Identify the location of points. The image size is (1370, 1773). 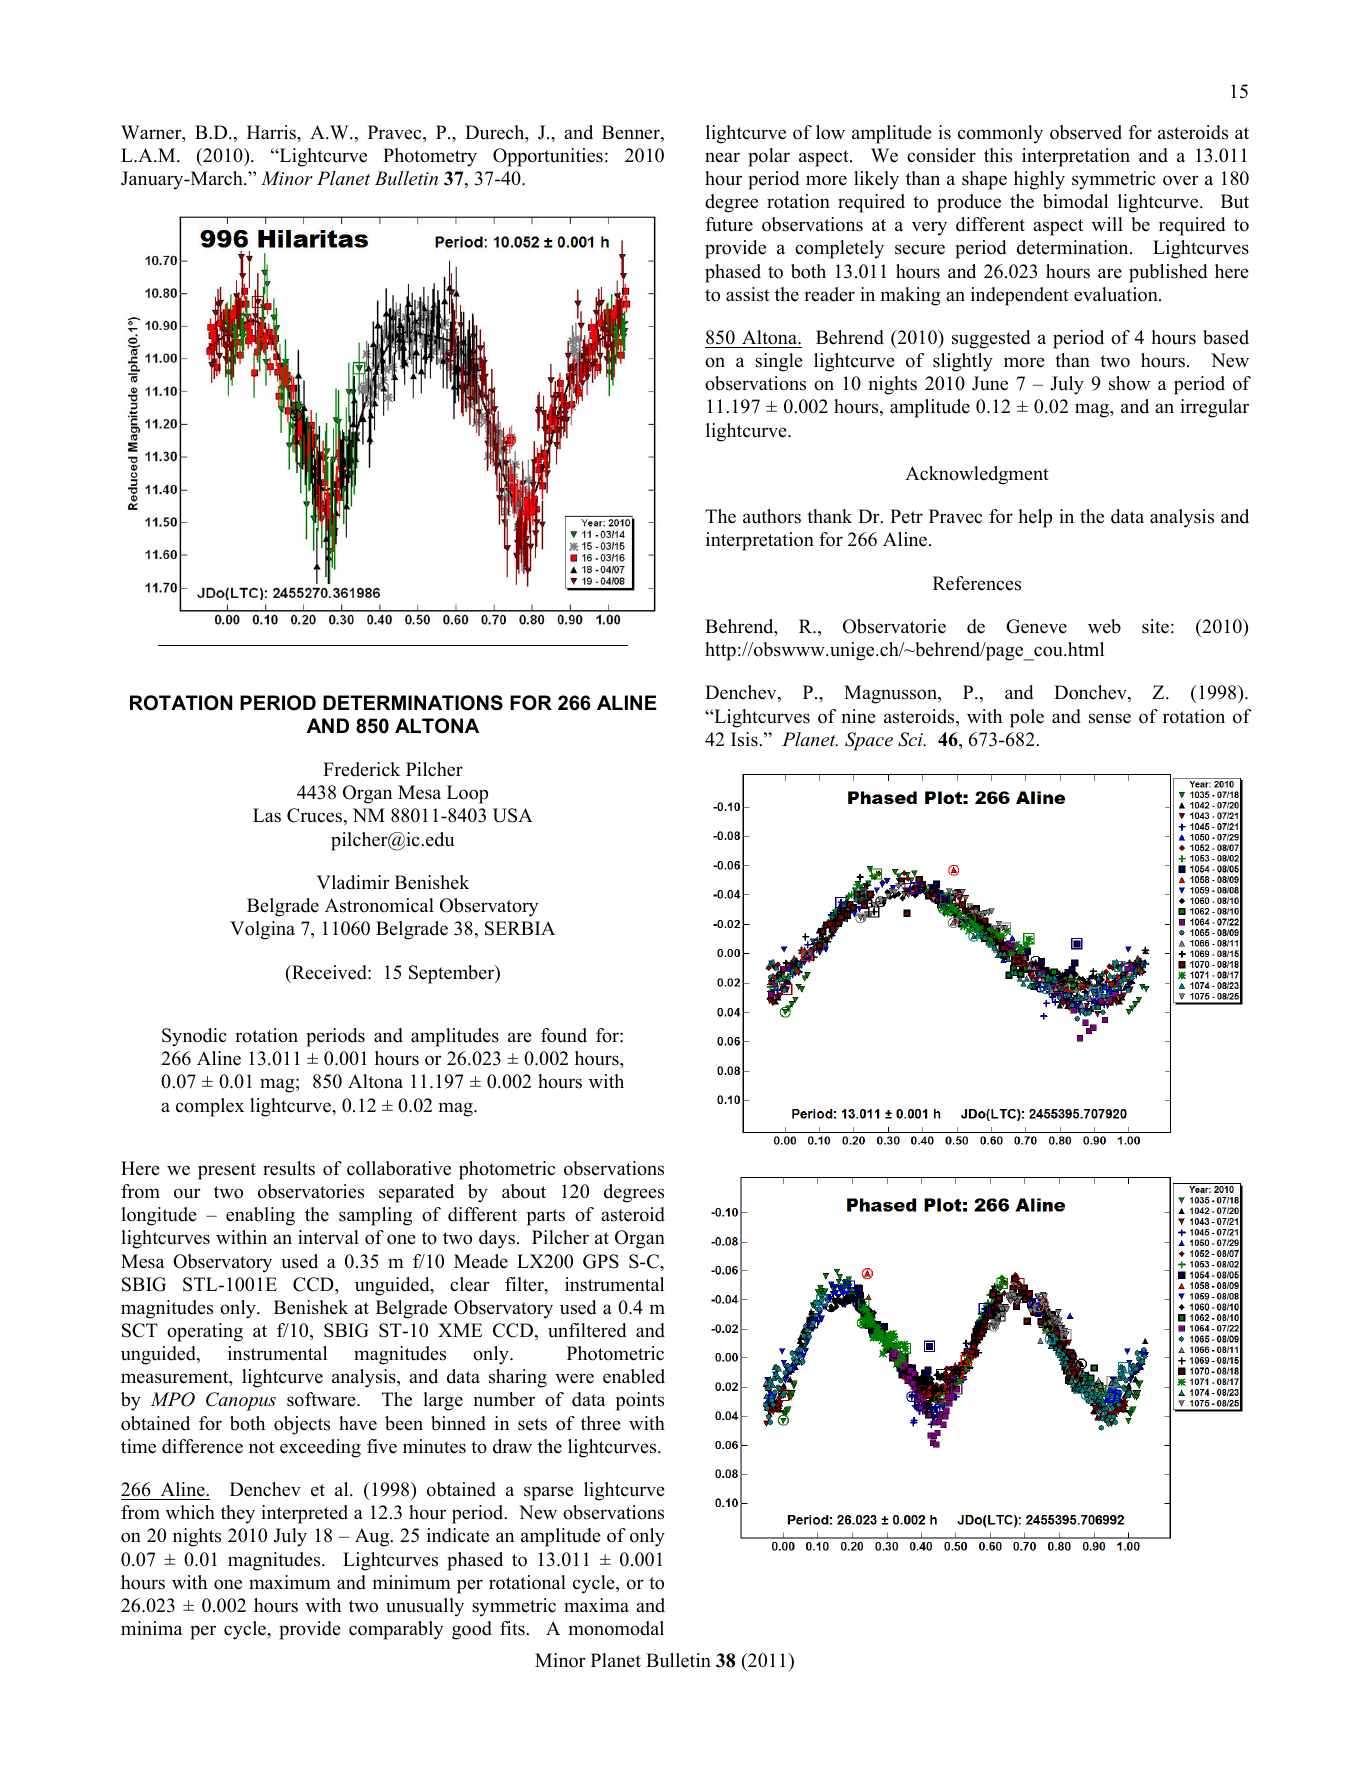
(640, 1401).
